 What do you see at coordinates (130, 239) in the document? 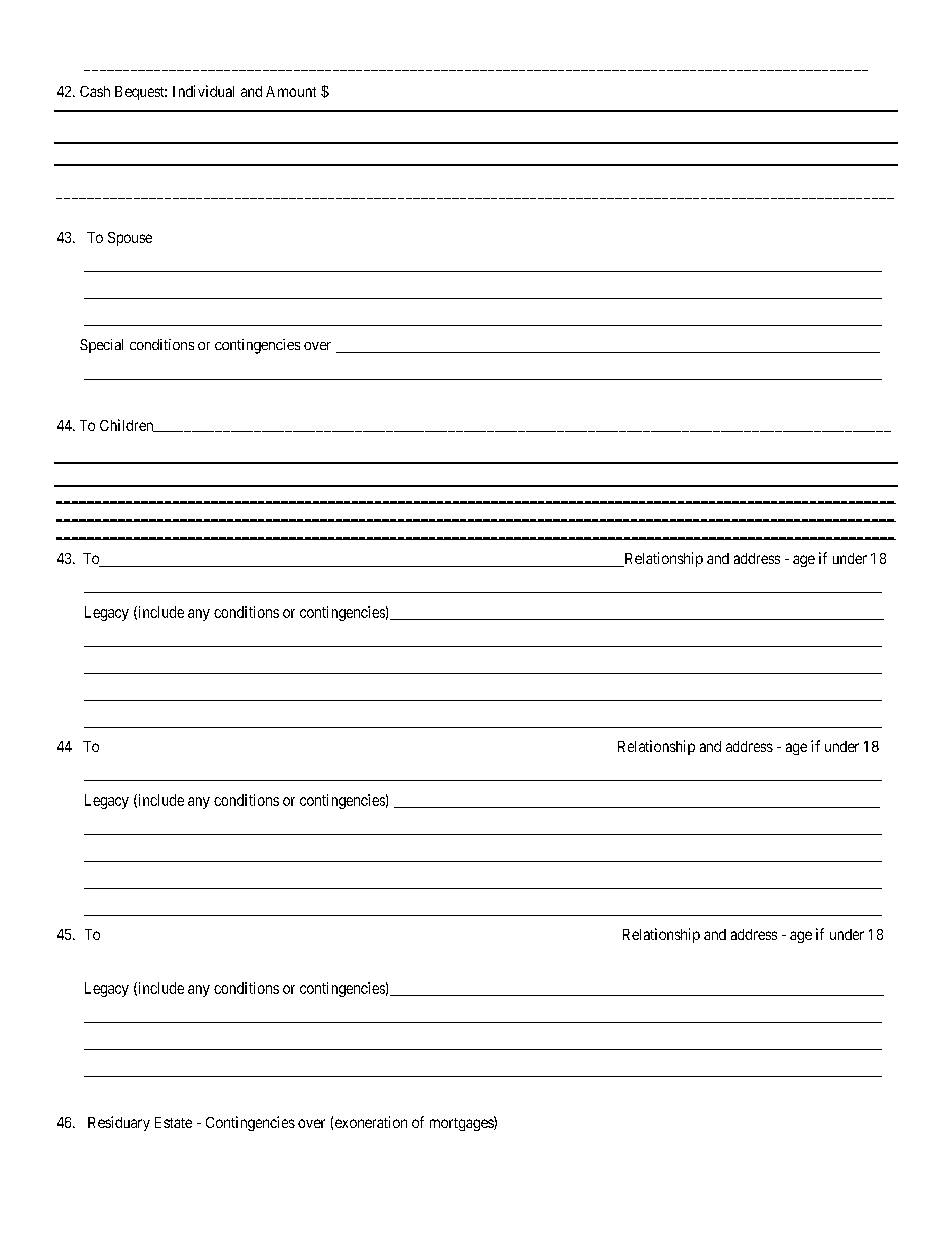
I see `Spouse` at bounding box center [130, 239].
